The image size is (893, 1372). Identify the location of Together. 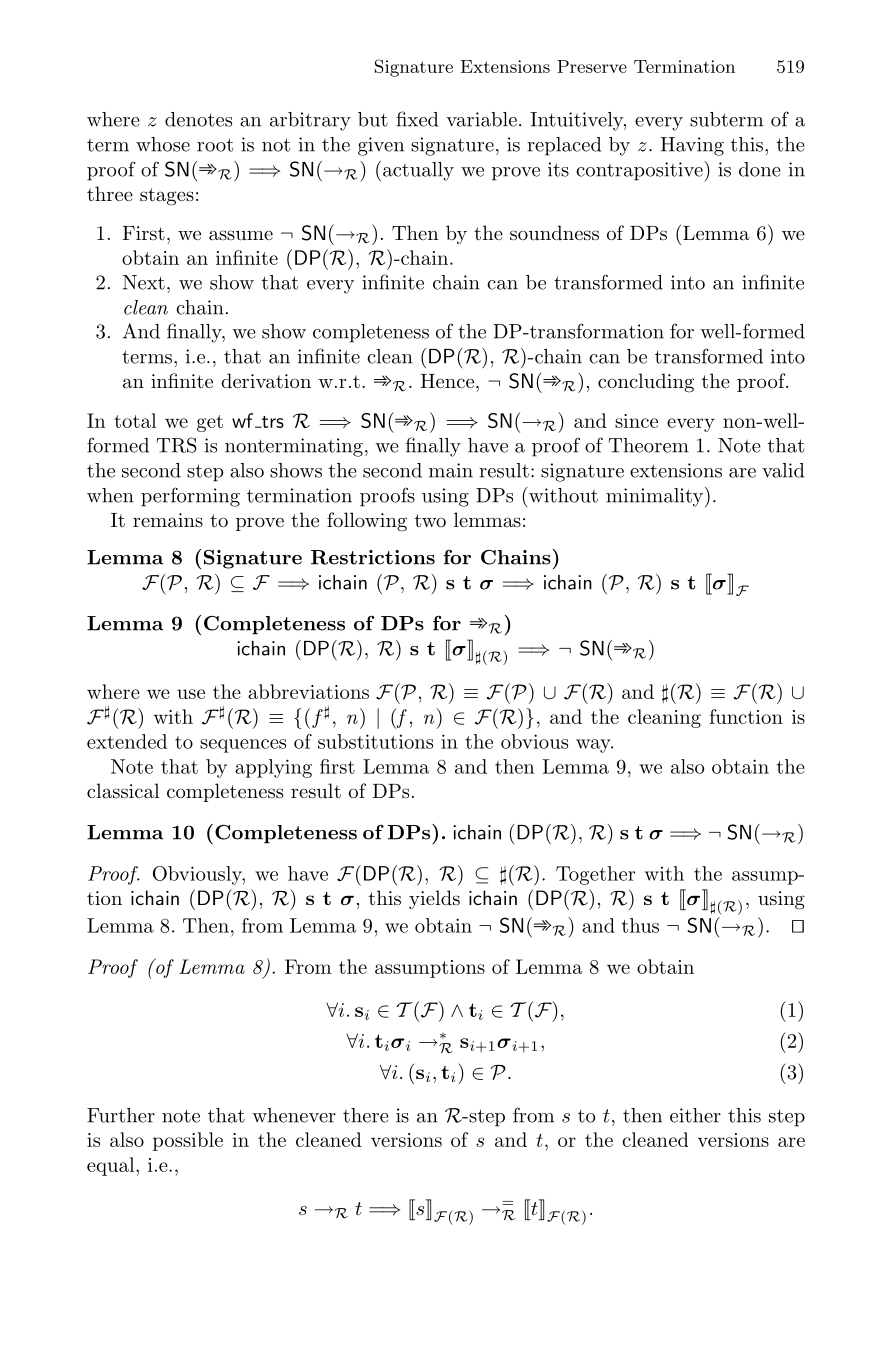
(595, 875).
